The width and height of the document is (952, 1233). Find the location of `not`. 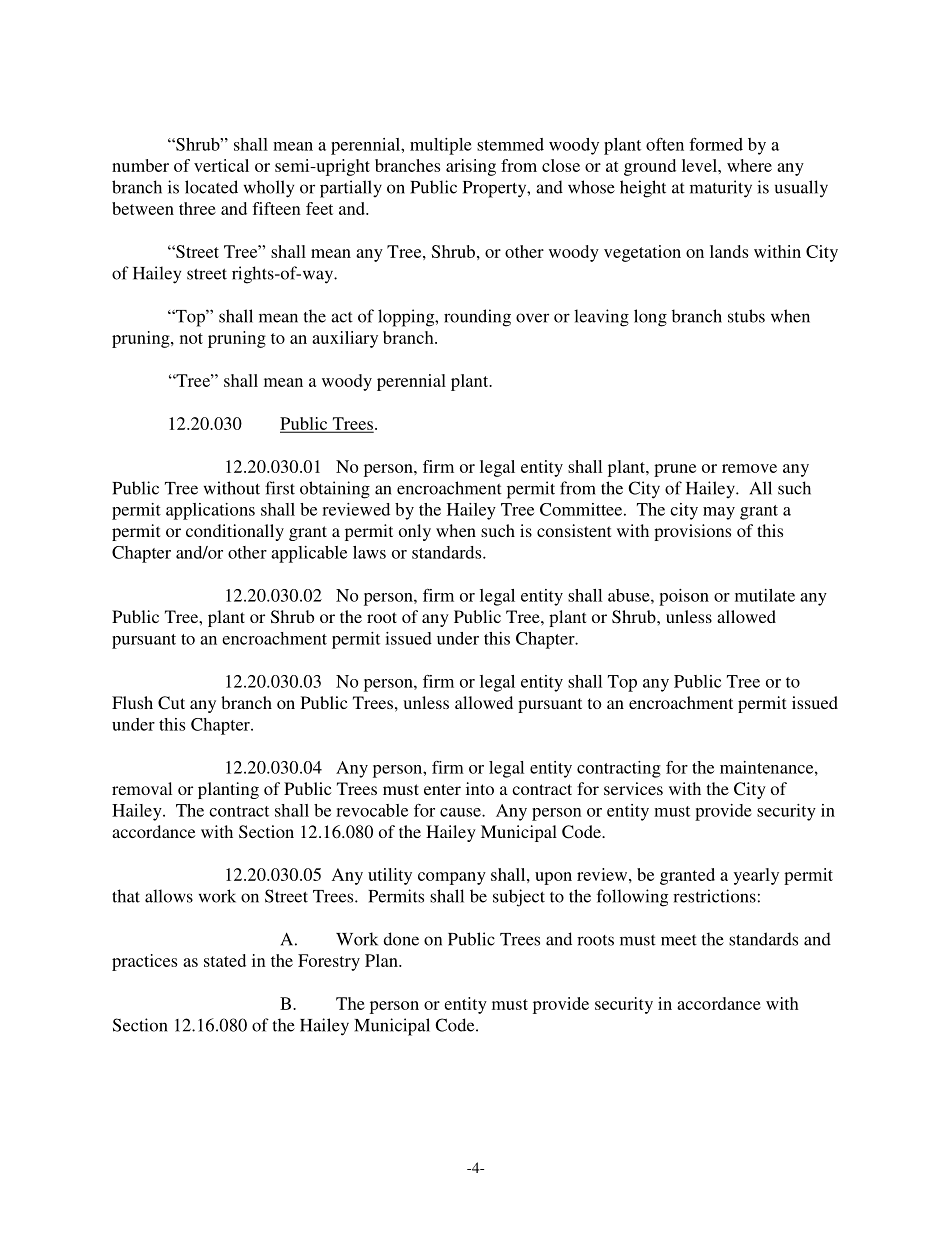

not is located at coordinates (191, 338).
